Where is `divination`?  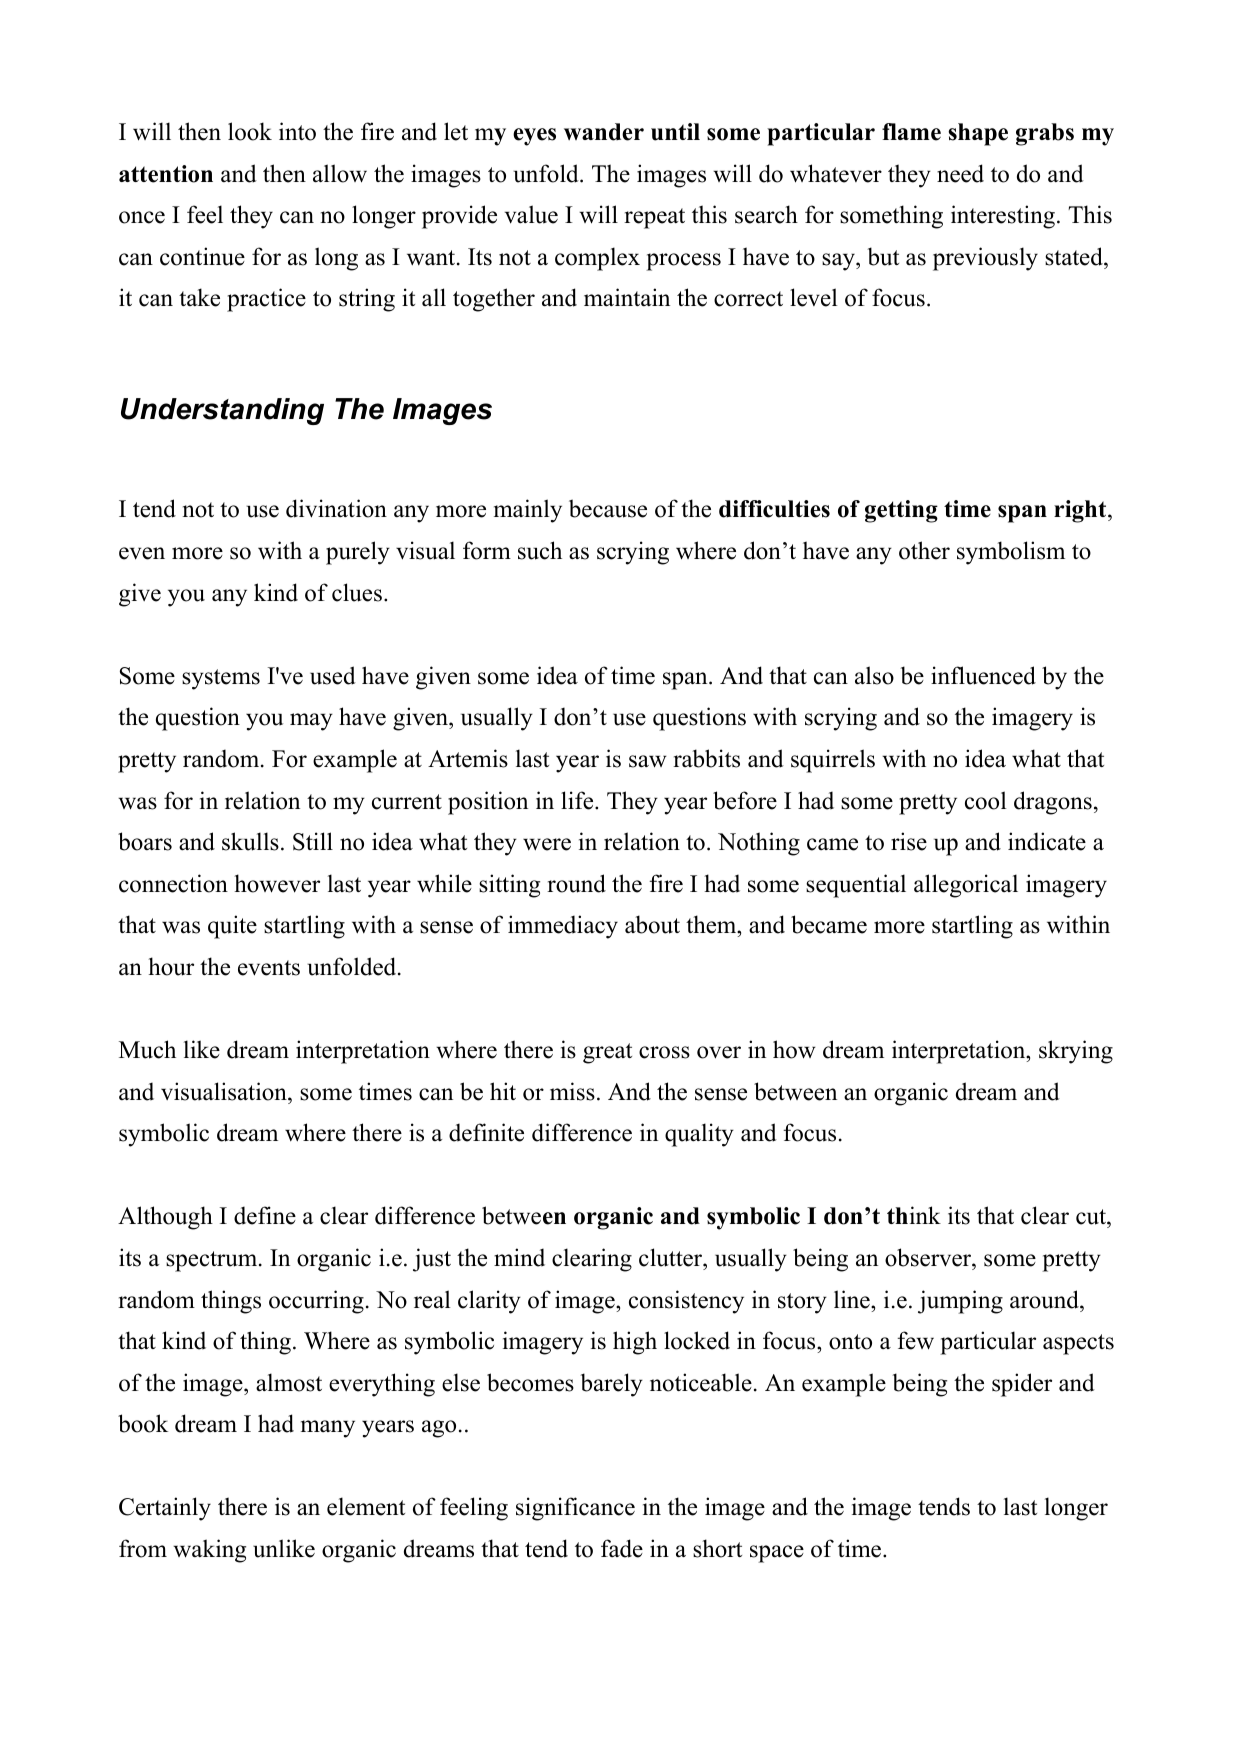
divination is located at coordinates (336, 508).
